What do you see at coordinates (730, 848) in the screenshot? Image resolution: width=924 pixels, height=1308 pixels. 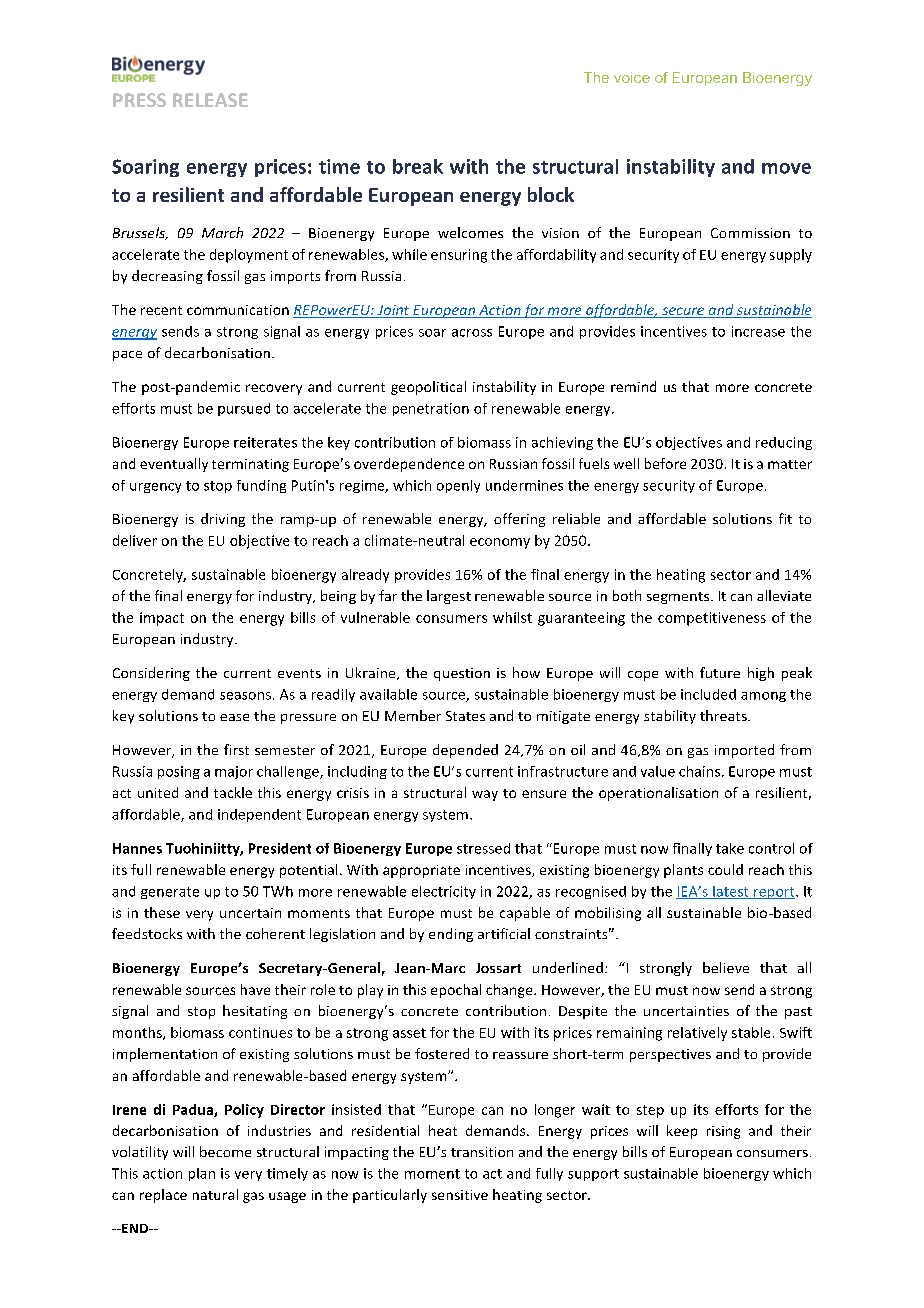 I see `take` at bounding box center [730, 848].
